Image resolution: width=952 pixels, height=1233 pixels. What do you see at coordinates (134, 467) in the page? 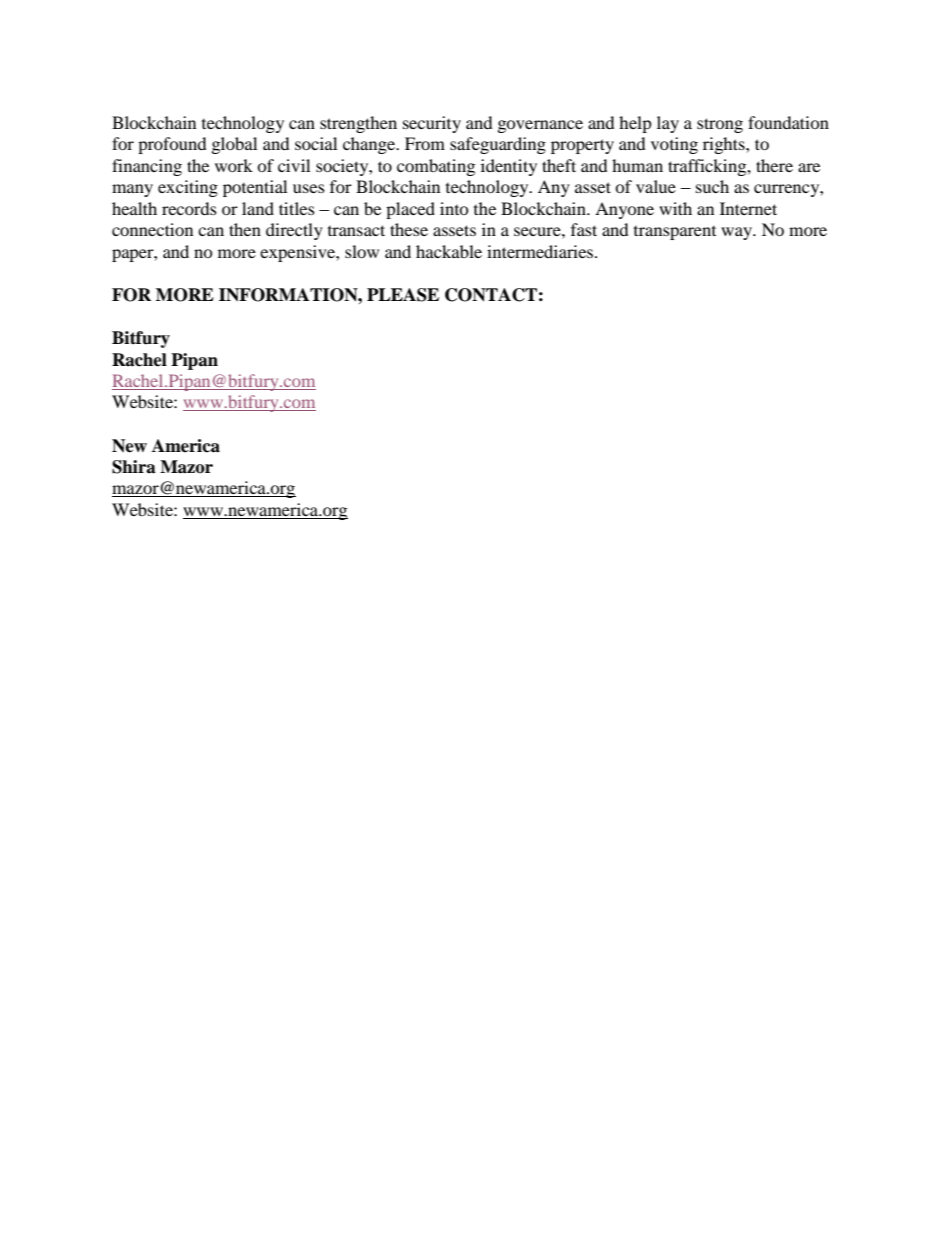
I see `Shira` at bounding box center [134, 467].
